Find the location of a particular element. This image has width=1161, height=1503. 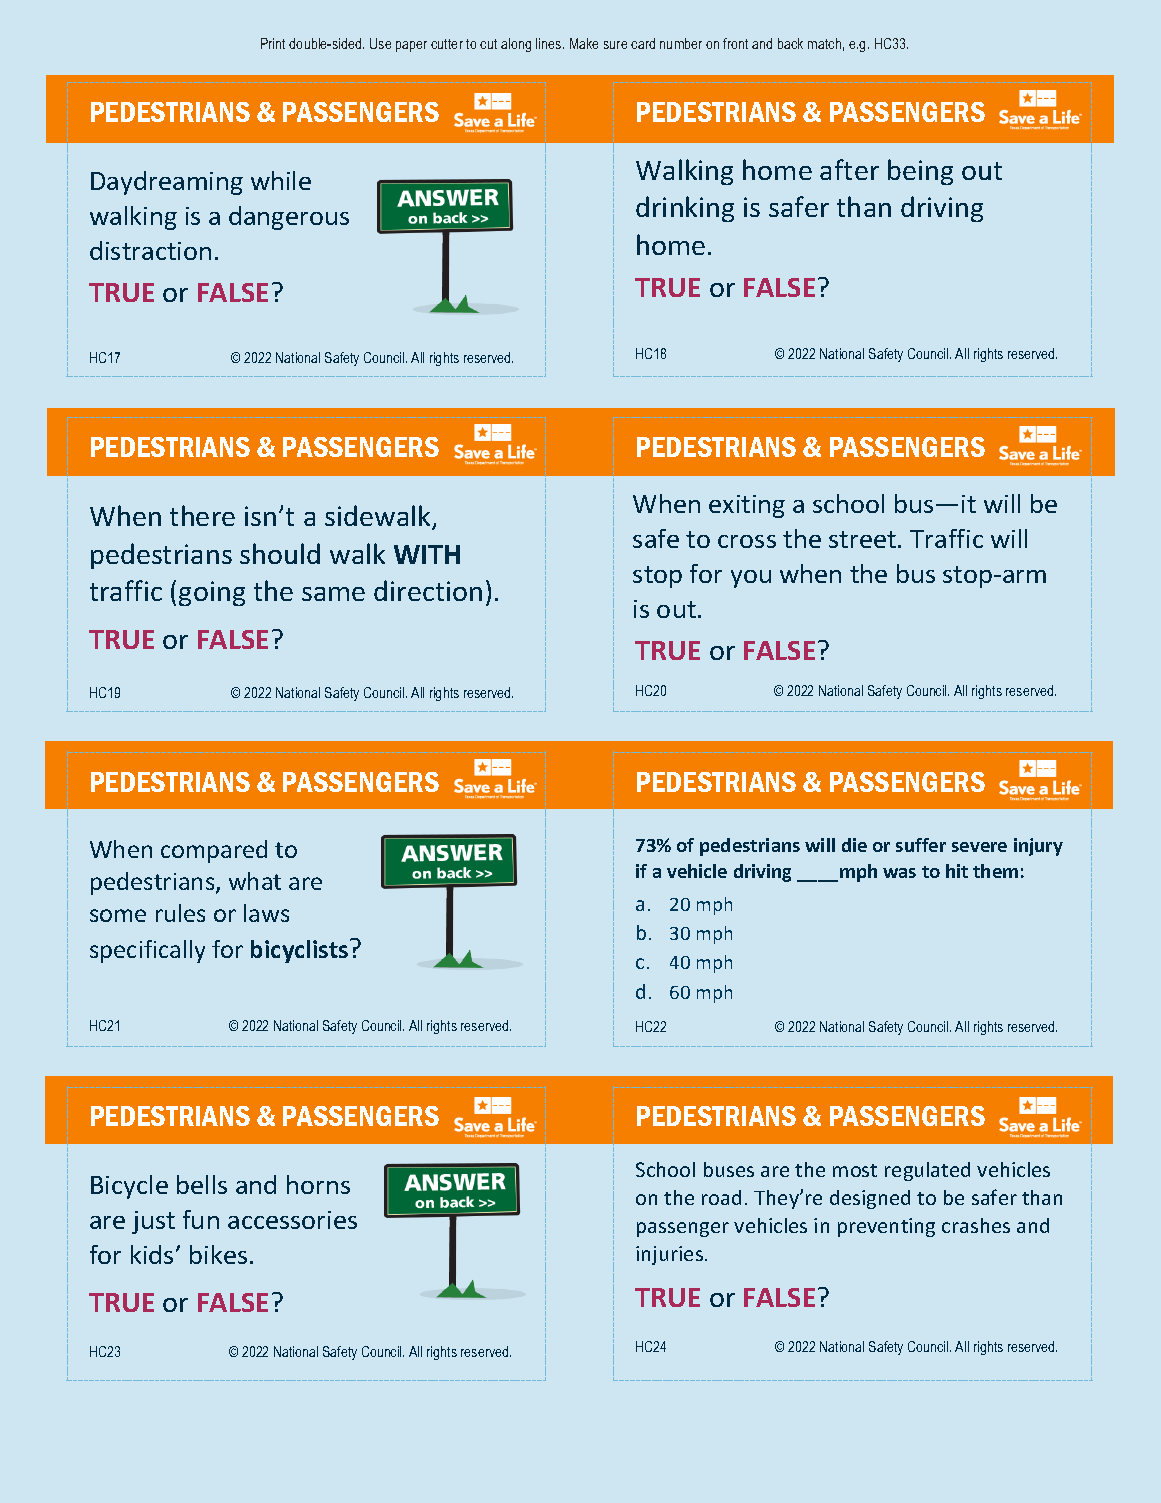

fun is located at coordinates (201, 1219).
